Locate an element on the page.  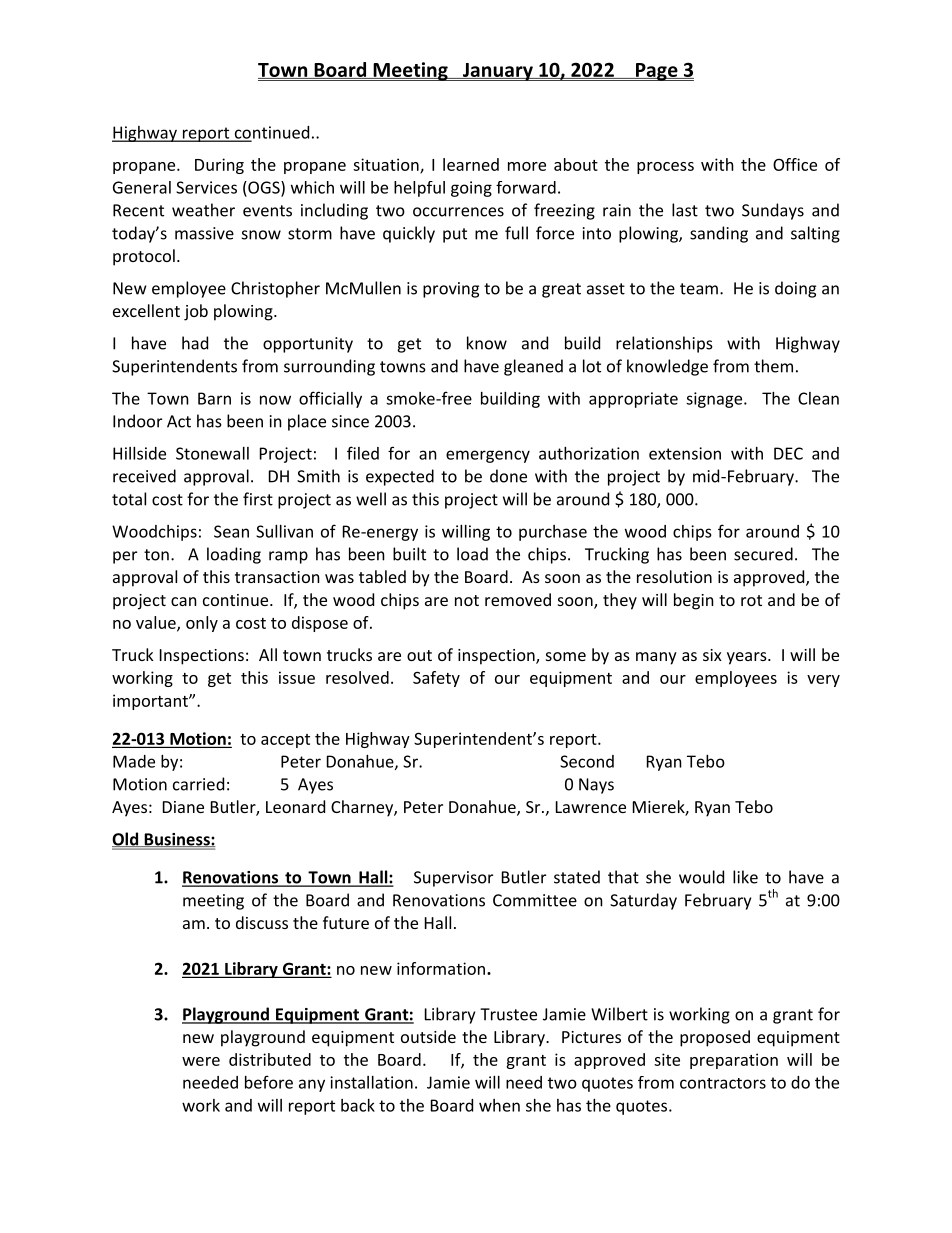
During is located at coordinates (219, 166).
